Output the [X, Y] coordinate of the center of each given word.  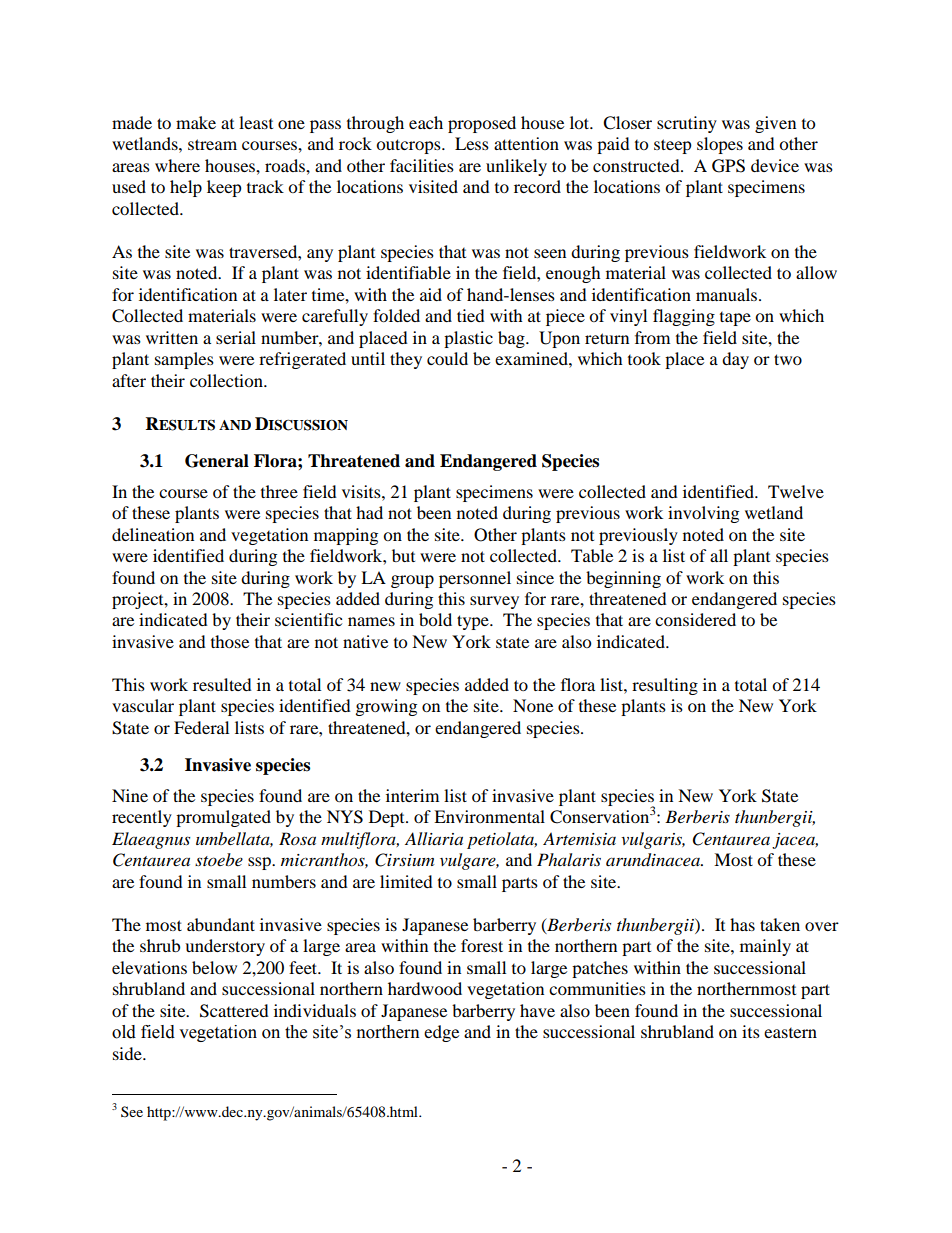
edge [441, 1033]
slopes [720, 145]
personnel [475, 579]
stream [212, 144]
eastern [790, 1033]
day [735, 360]
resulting [665, 686]
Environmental [489, 816]
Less [472, 143]
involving [703, 514]
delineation [153, 534]
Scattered [234, 1011]
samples [184, 360]
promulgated [223, 818]
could [447, 358]
